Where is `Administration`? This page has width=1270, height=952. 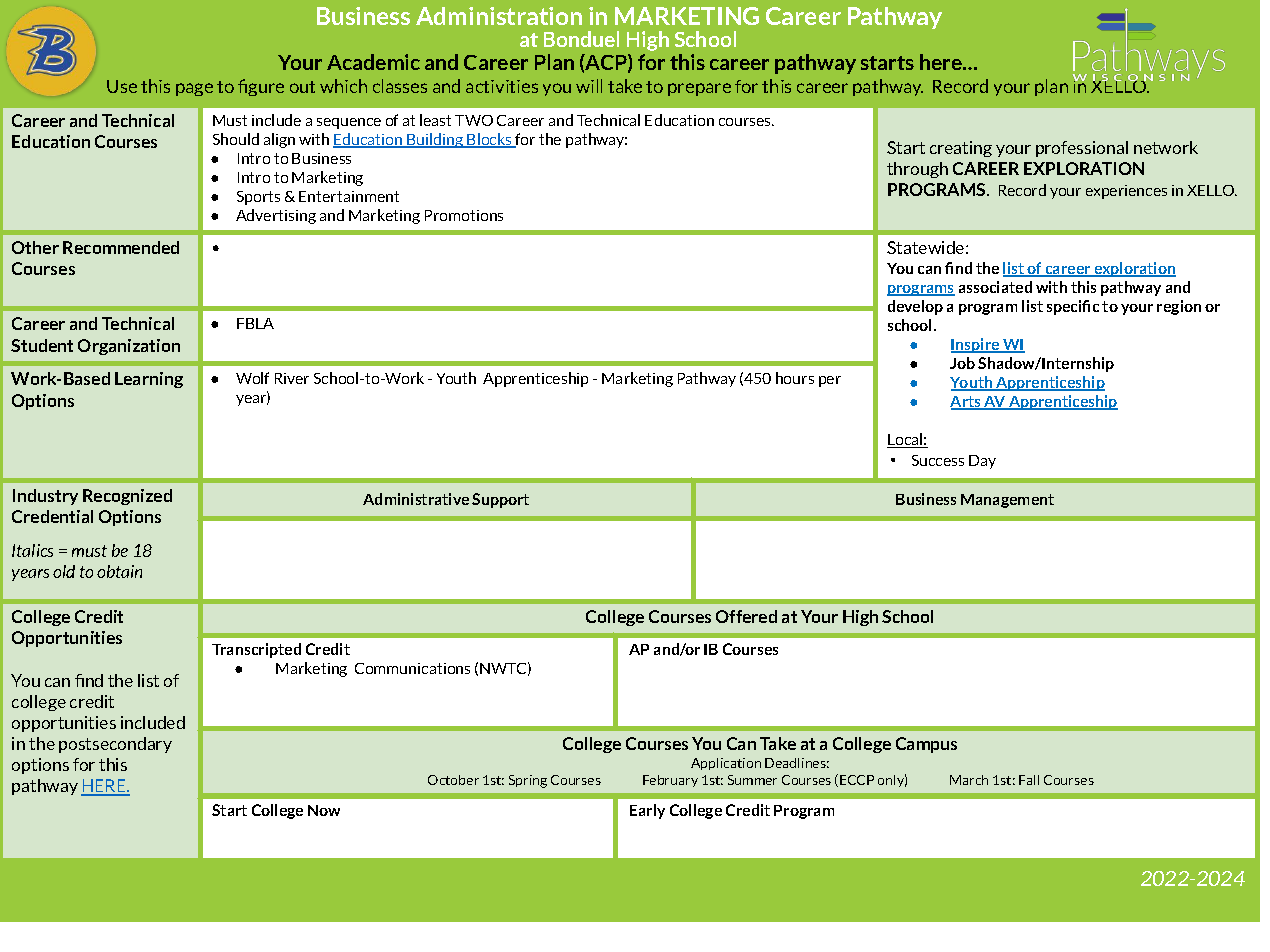
Administration is located at coordinates (499, 16).
